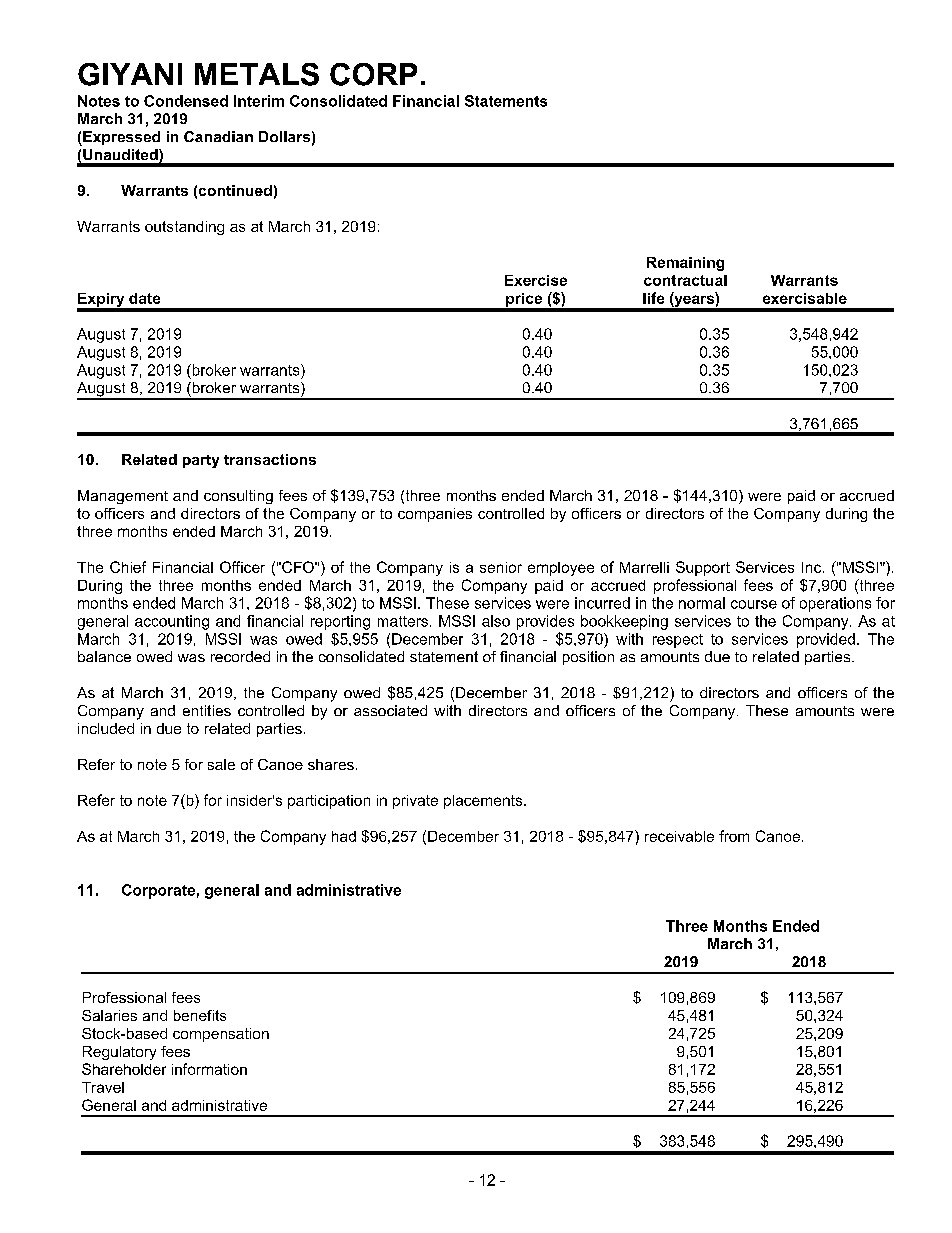 This image has width=952, height=1233. What do you see at coordinates (186, 101) in the image?
I see `Condensed` at bounding box center [186, 101].
